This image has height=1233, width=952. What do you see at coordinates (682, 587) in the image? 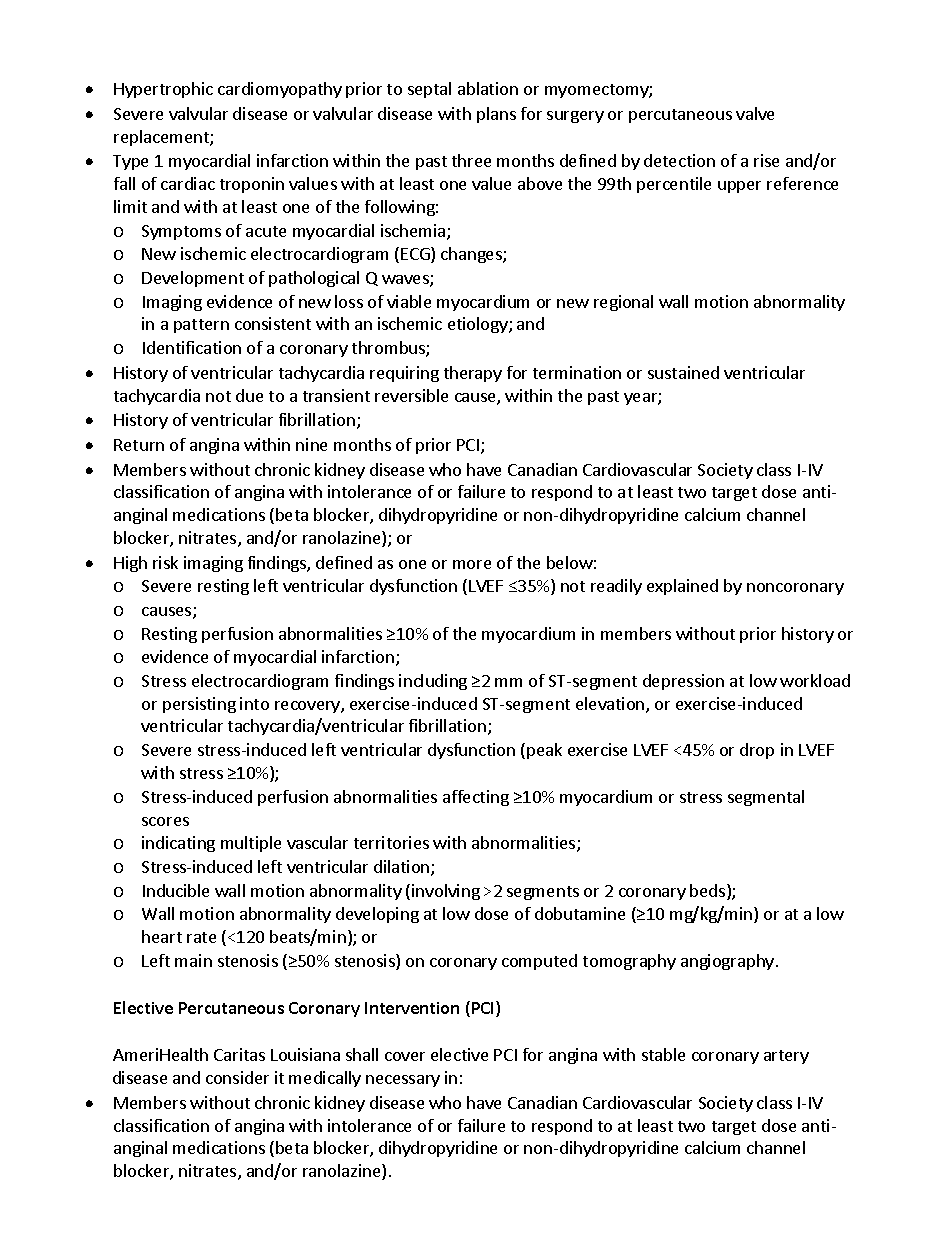
I see `explained` at bounding box center [682, 587].
